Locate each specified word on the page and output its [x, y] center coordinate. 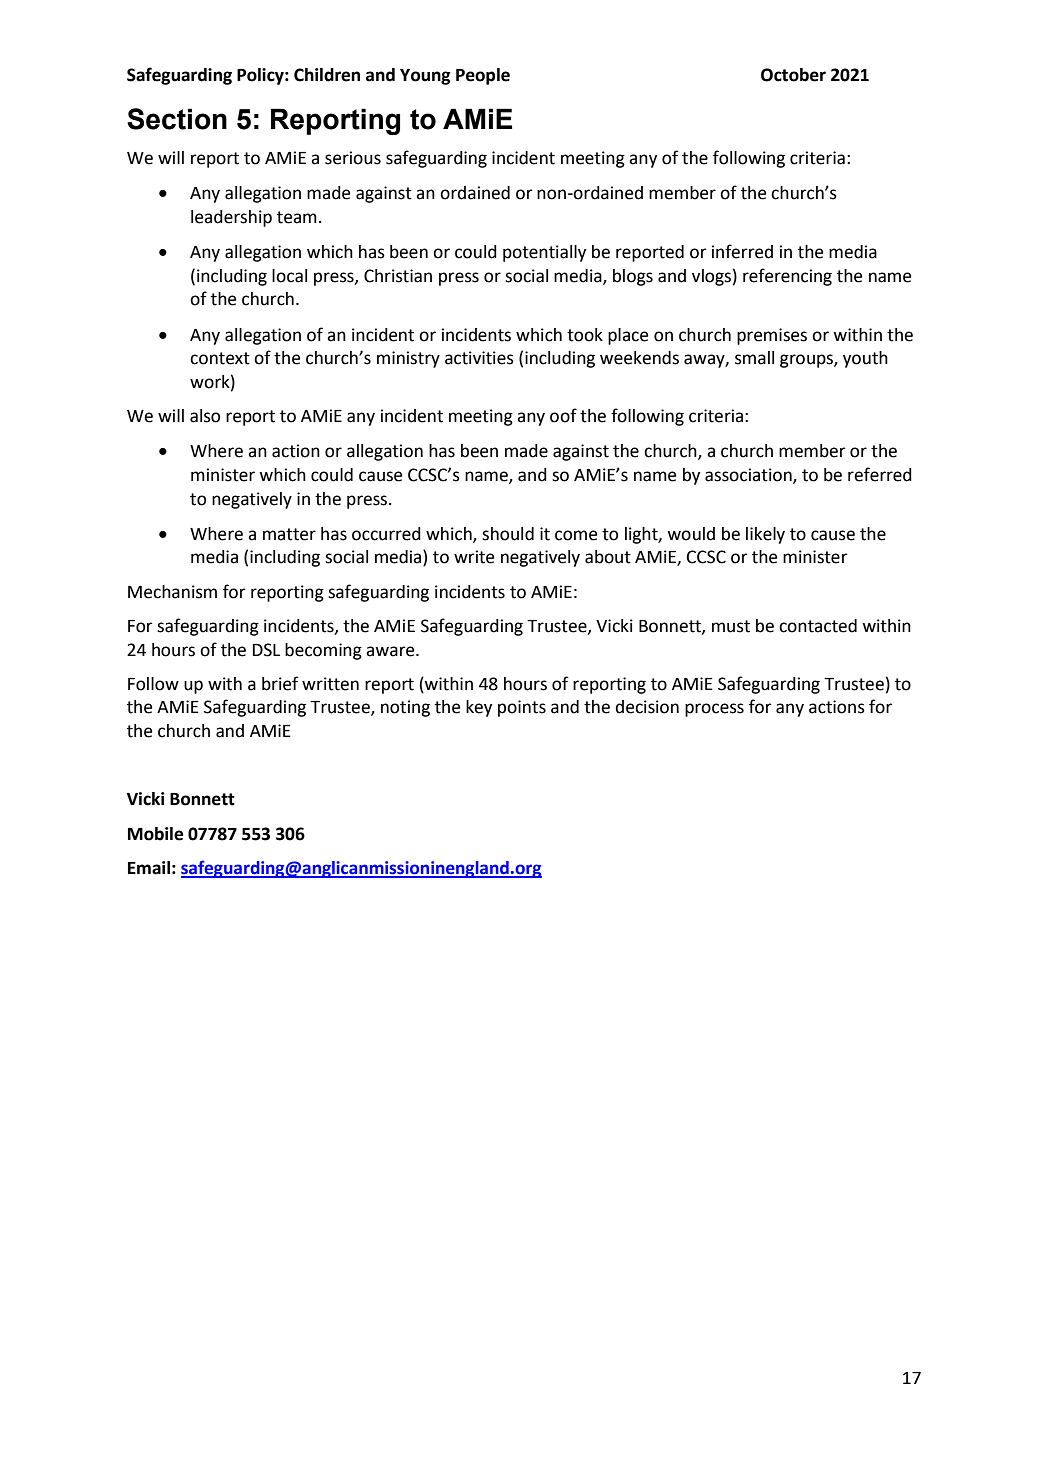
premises [772, 336]
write [474, 557]
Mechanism [172, 592]
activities [479, 358]
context [220, 358]
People [483, 76]
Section [177, 119]
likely [765, 535]
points [522, 708]
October [793, 75]
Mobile [155, 834]
